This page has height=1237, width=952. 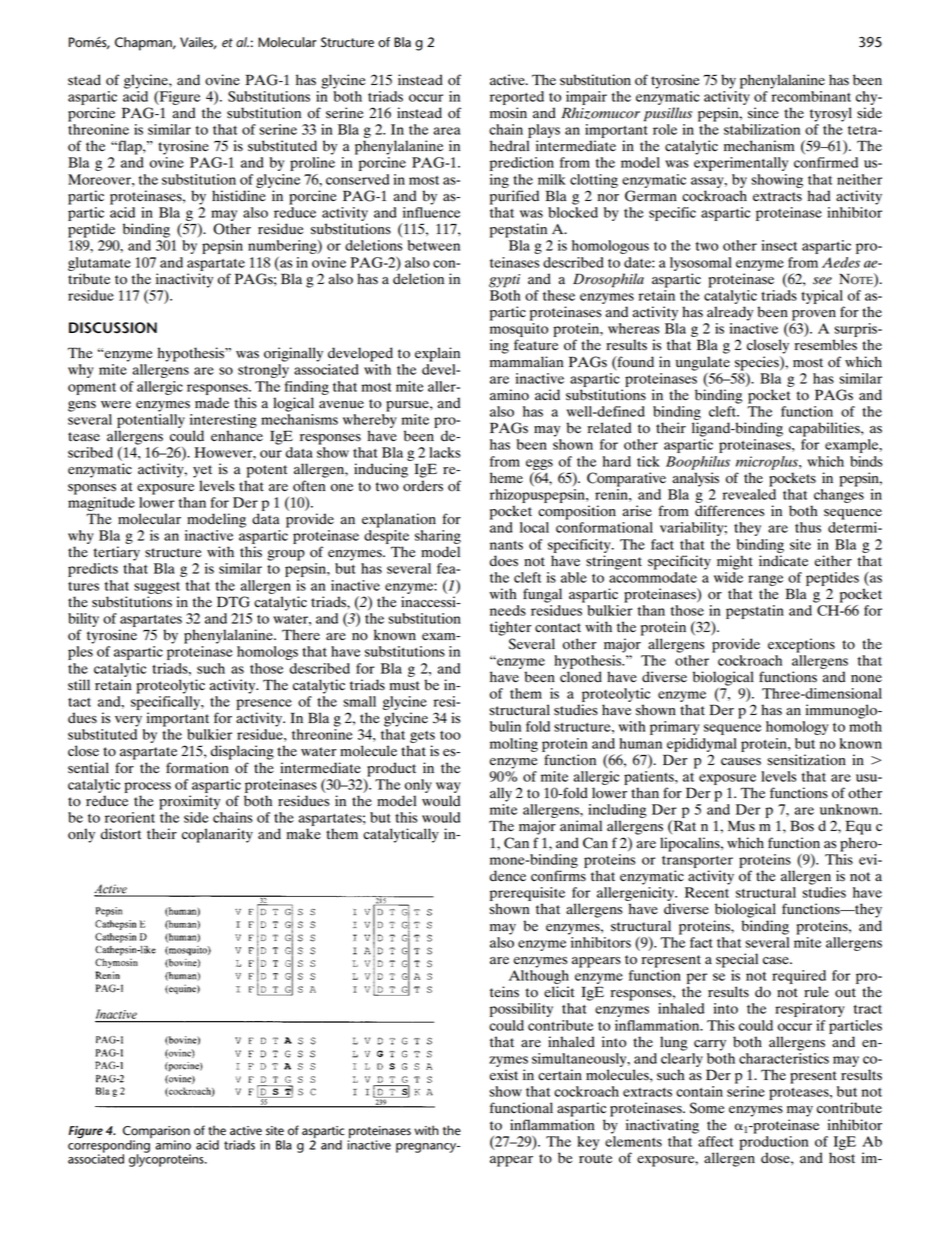 I want to click on suggest, so click(x=157, y=588).
